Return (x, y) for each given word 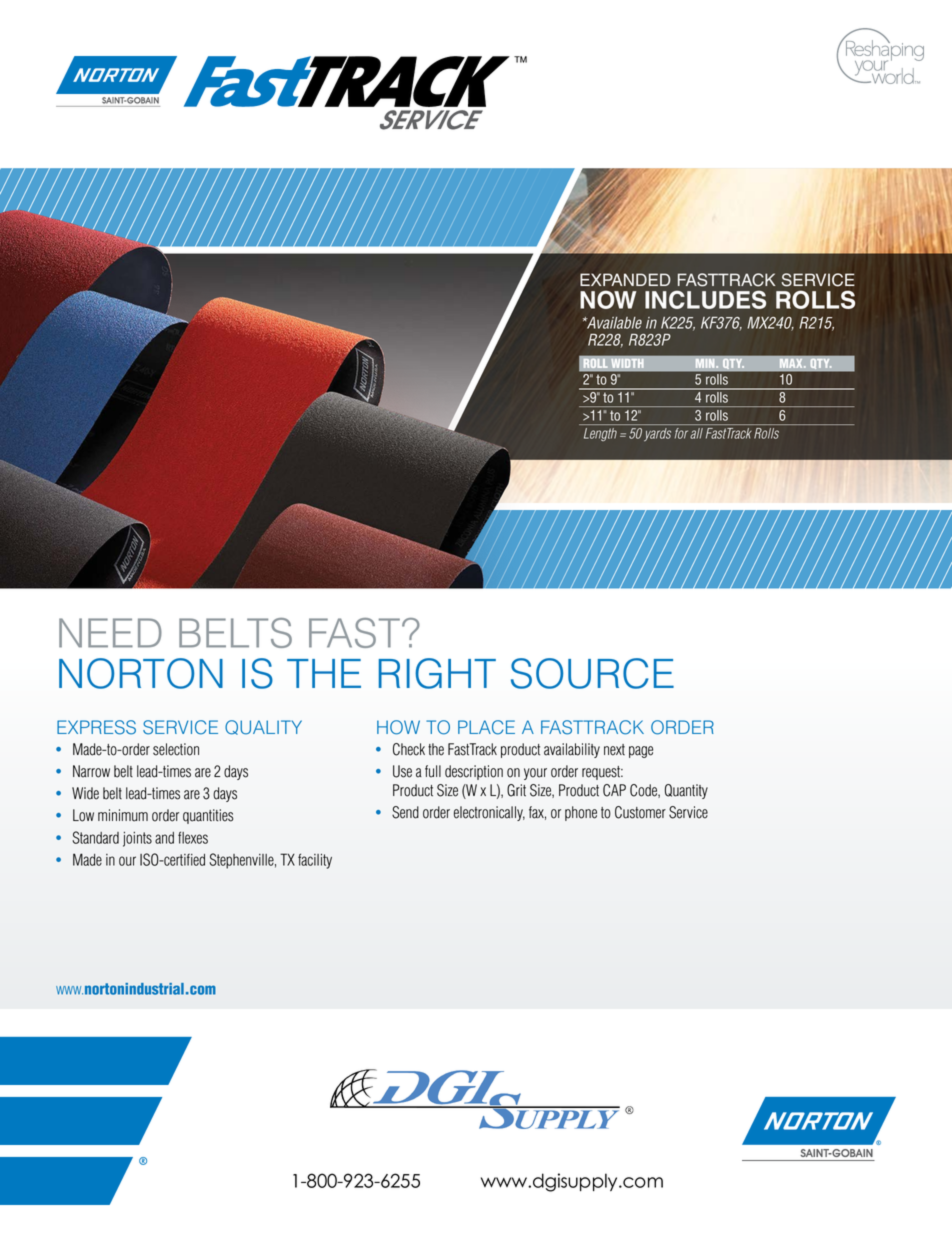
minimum (123, 815)
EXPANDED (625, 279)
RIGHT (437, 673)
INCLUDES (705, 299)
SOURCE (592, 673)
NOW (608, 299)
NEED (110, 633)
